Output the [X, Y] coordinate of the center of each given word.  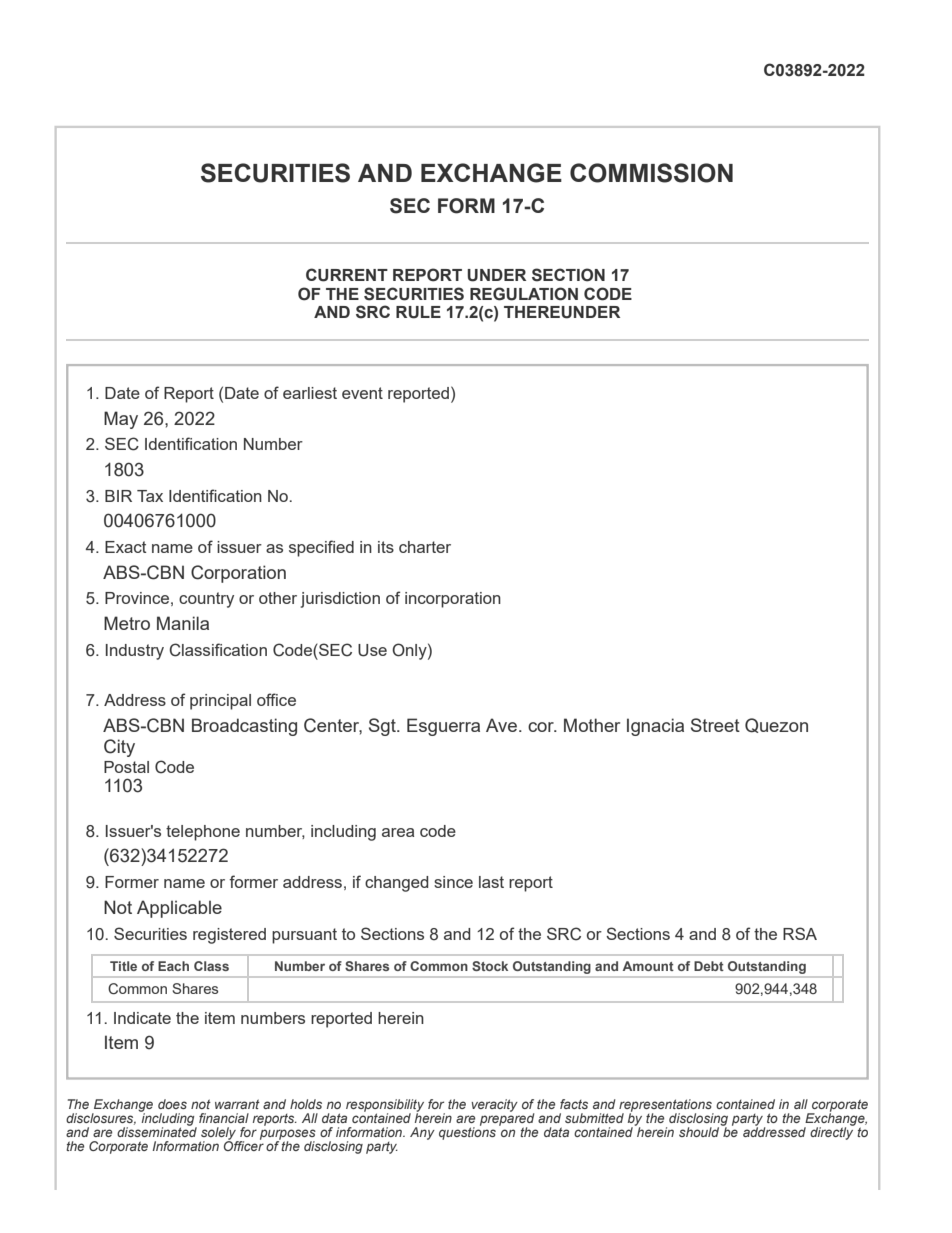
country [206, 600]
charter [425, 547]
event [362, 393]
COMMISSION [651, 173]
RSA [800, 933]
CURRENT [347, 275]
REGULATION [524, 294]
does [172, 1104]
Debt [709, 966]
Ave [503, 725]
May [121, 420]
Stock [490, 966]
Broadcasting [244, 727]
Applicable [179, 909]
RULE [418, 312]
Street [715, 725]
